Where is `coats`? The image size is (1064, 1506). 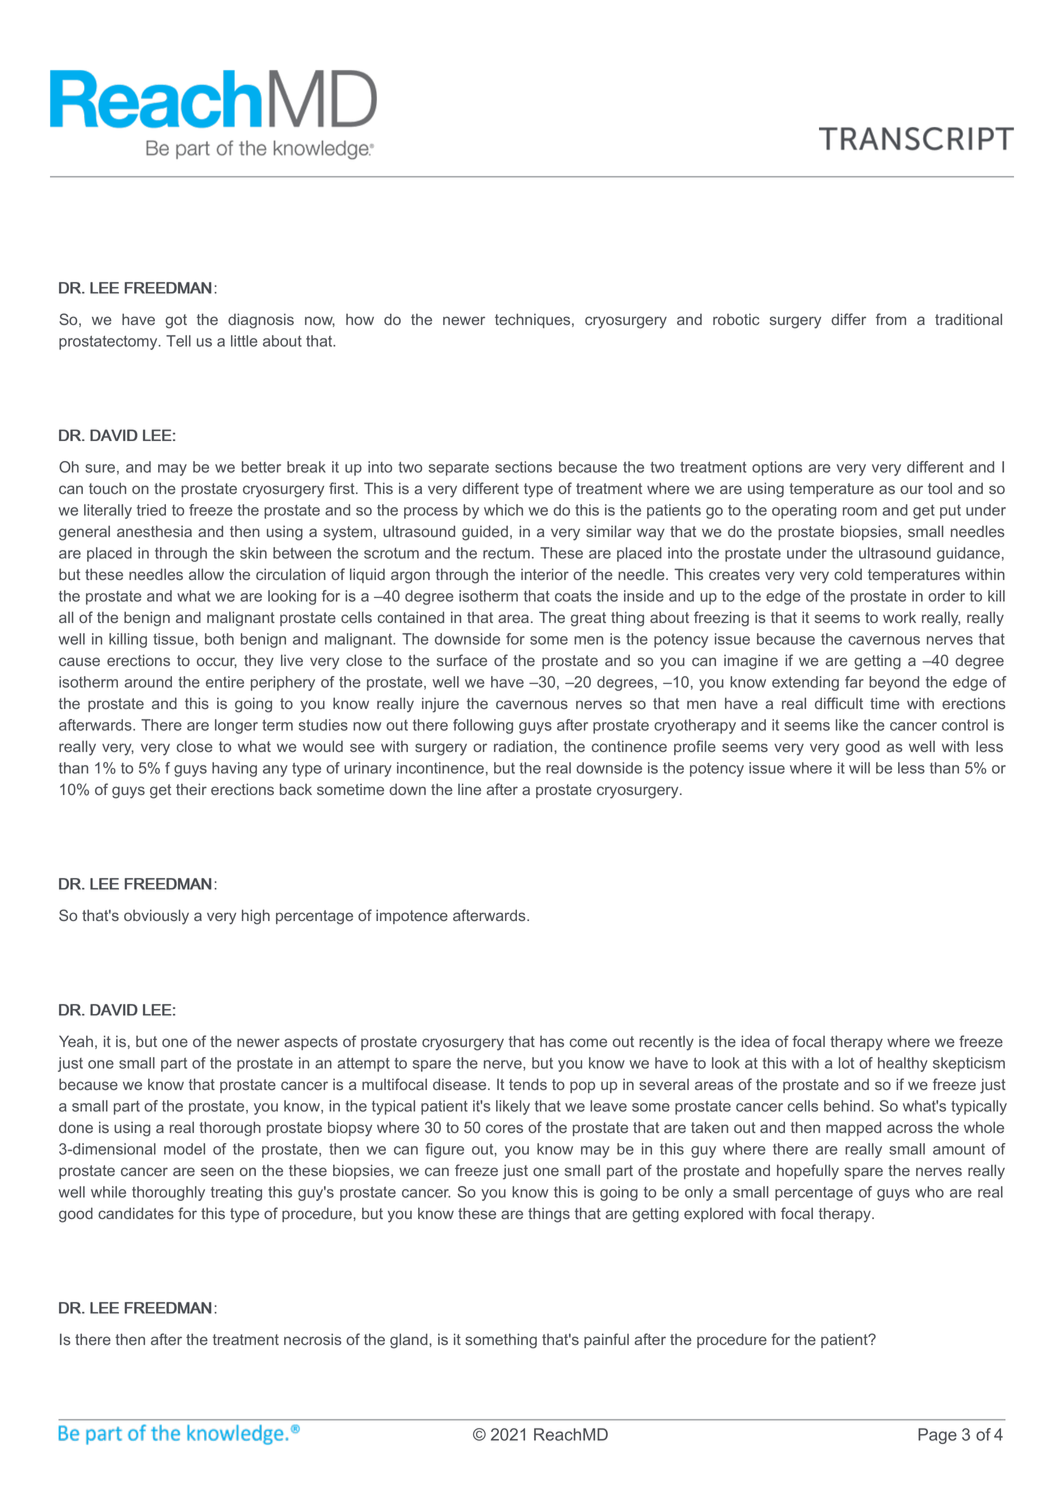
coats is located at coordinates (573, 596).
